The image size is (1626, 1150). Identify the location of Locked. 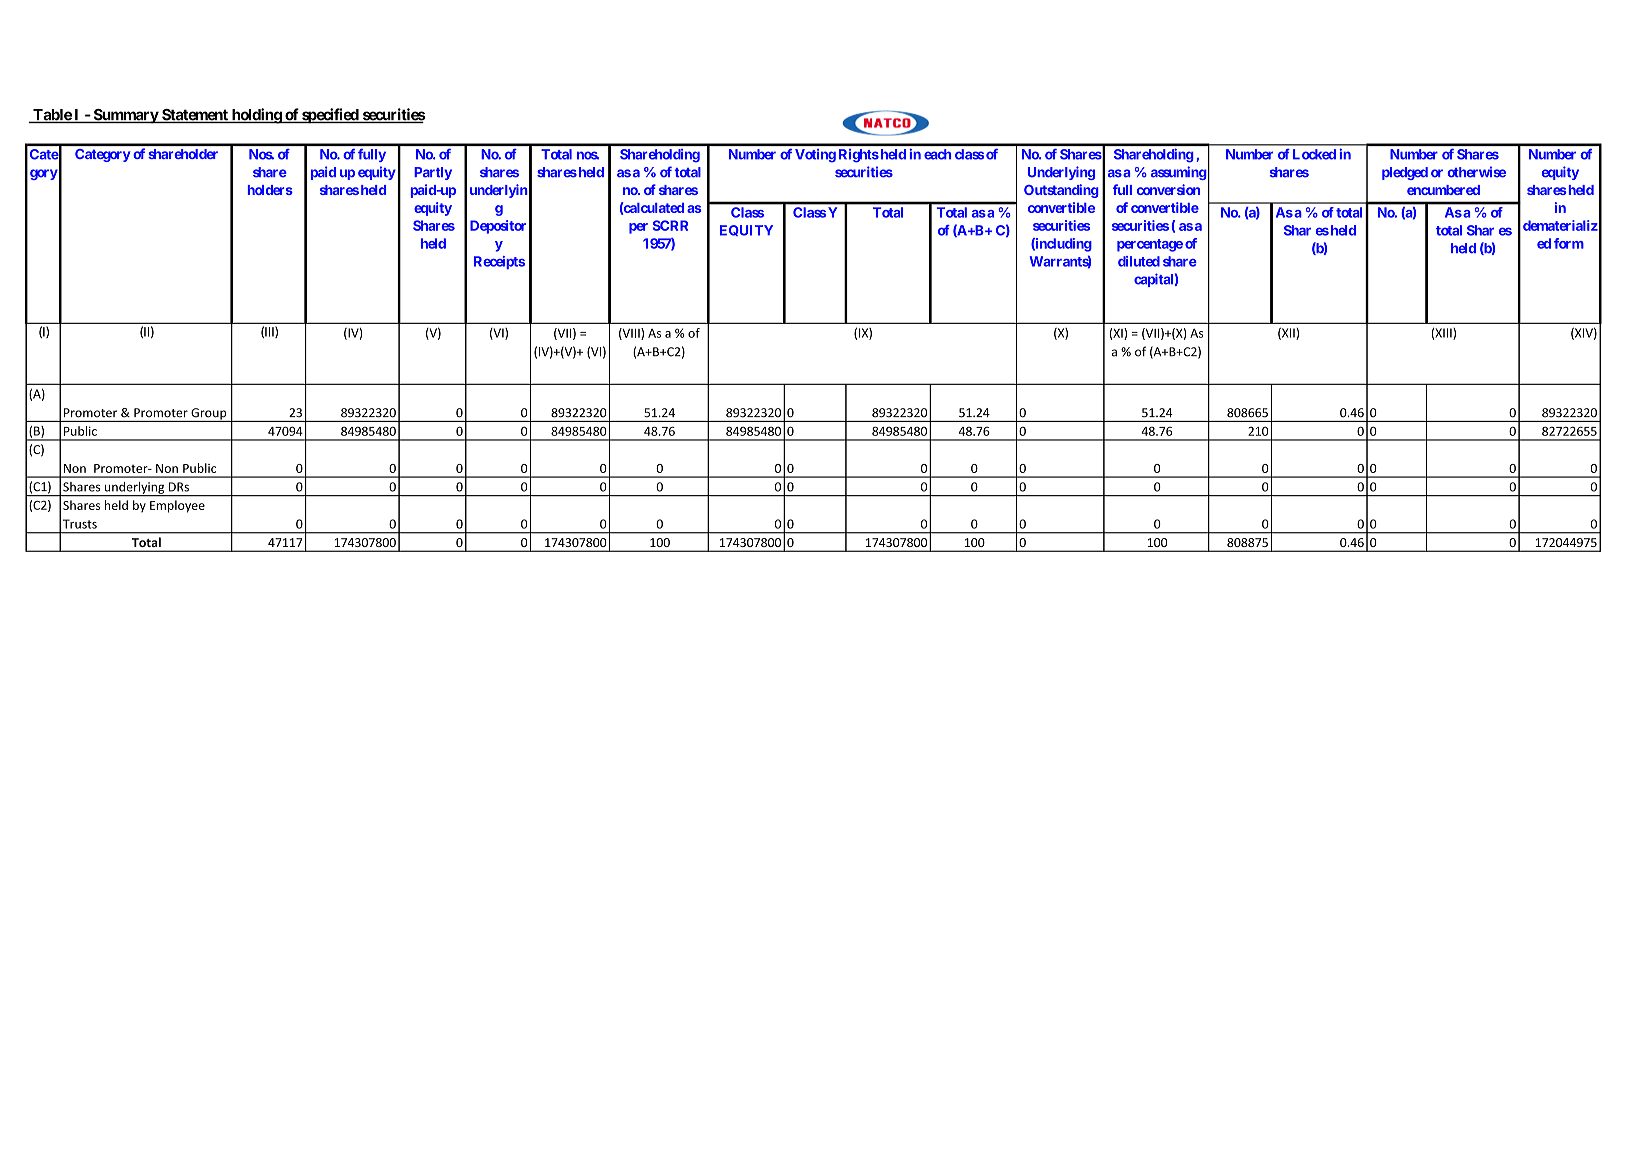
(1314, 154).
